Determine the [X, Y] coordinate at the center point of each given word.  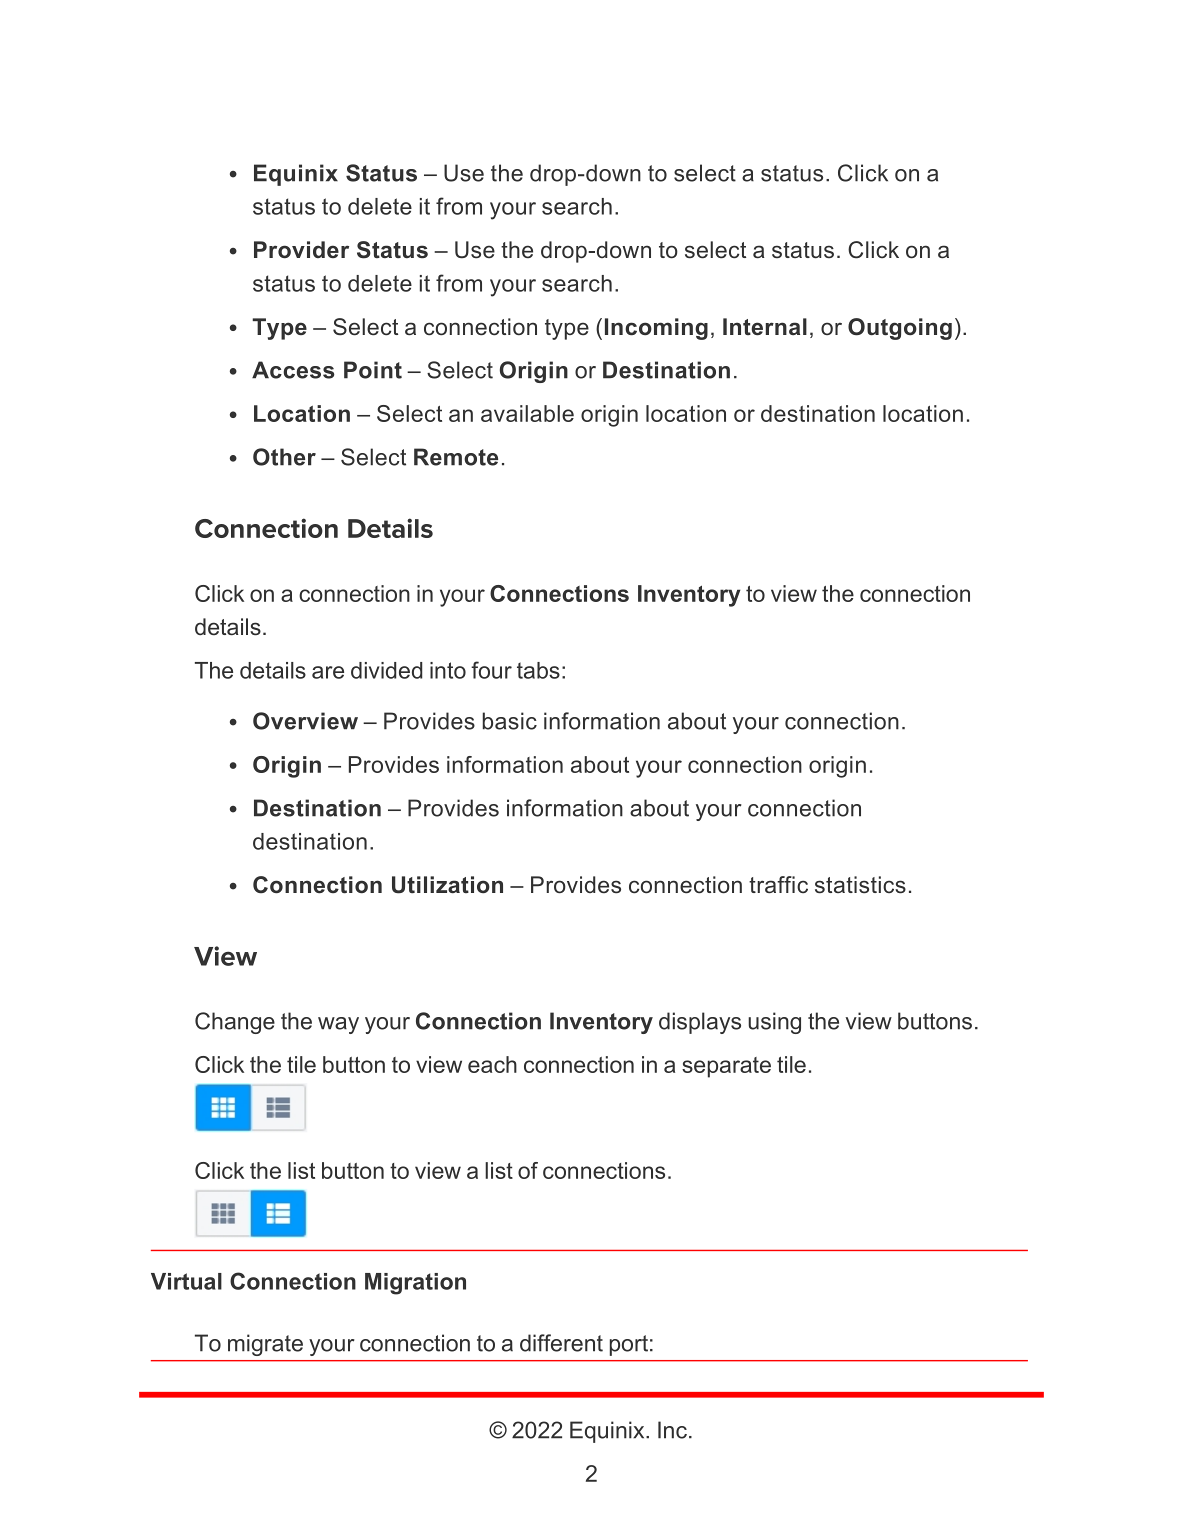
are [328, 672]
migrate [265, 1345]
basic [510, 721]
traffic [778, 884]
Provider [301, 249]
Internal [765, 327]
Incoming [656, 329]
